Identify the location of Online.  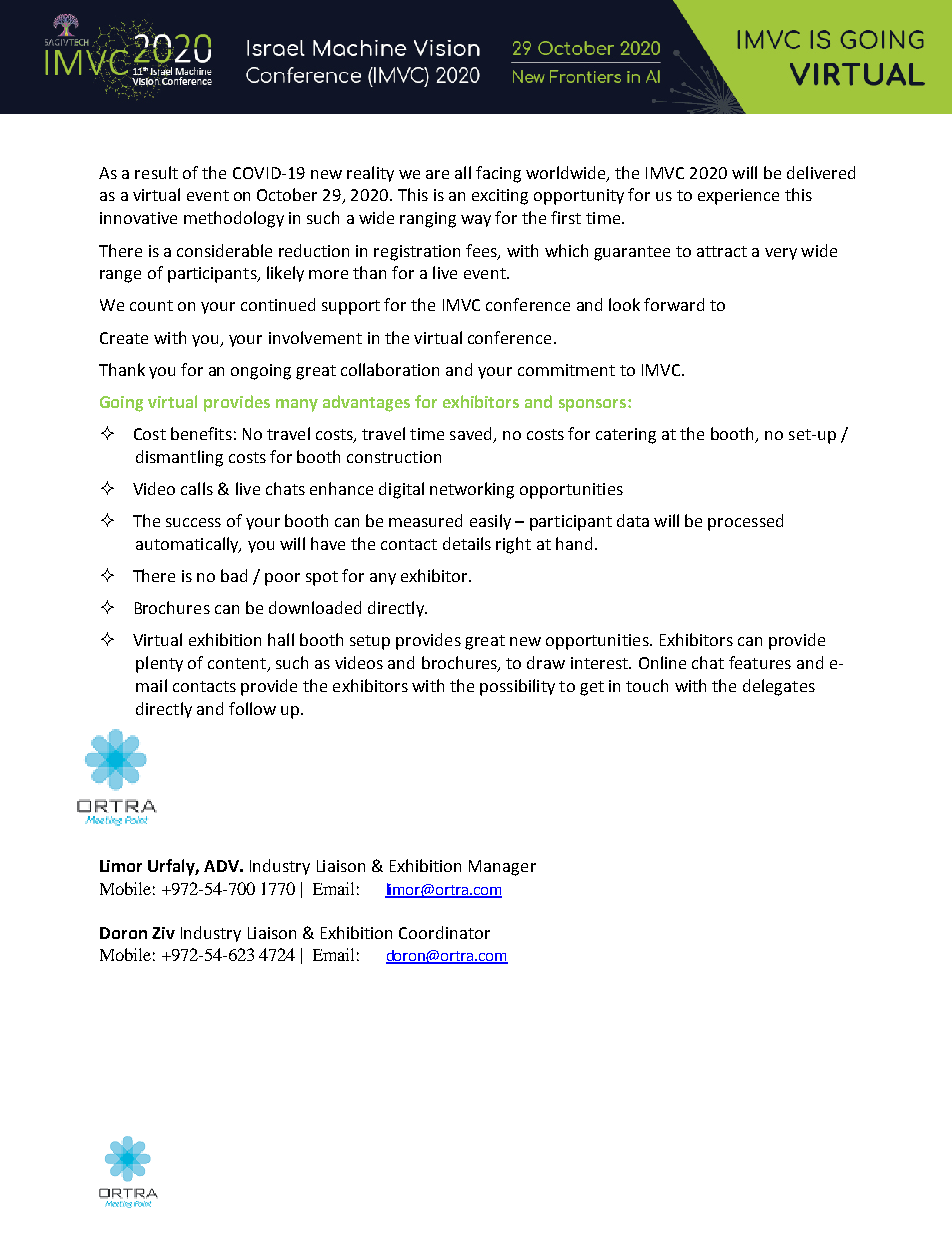
(662, 662).
